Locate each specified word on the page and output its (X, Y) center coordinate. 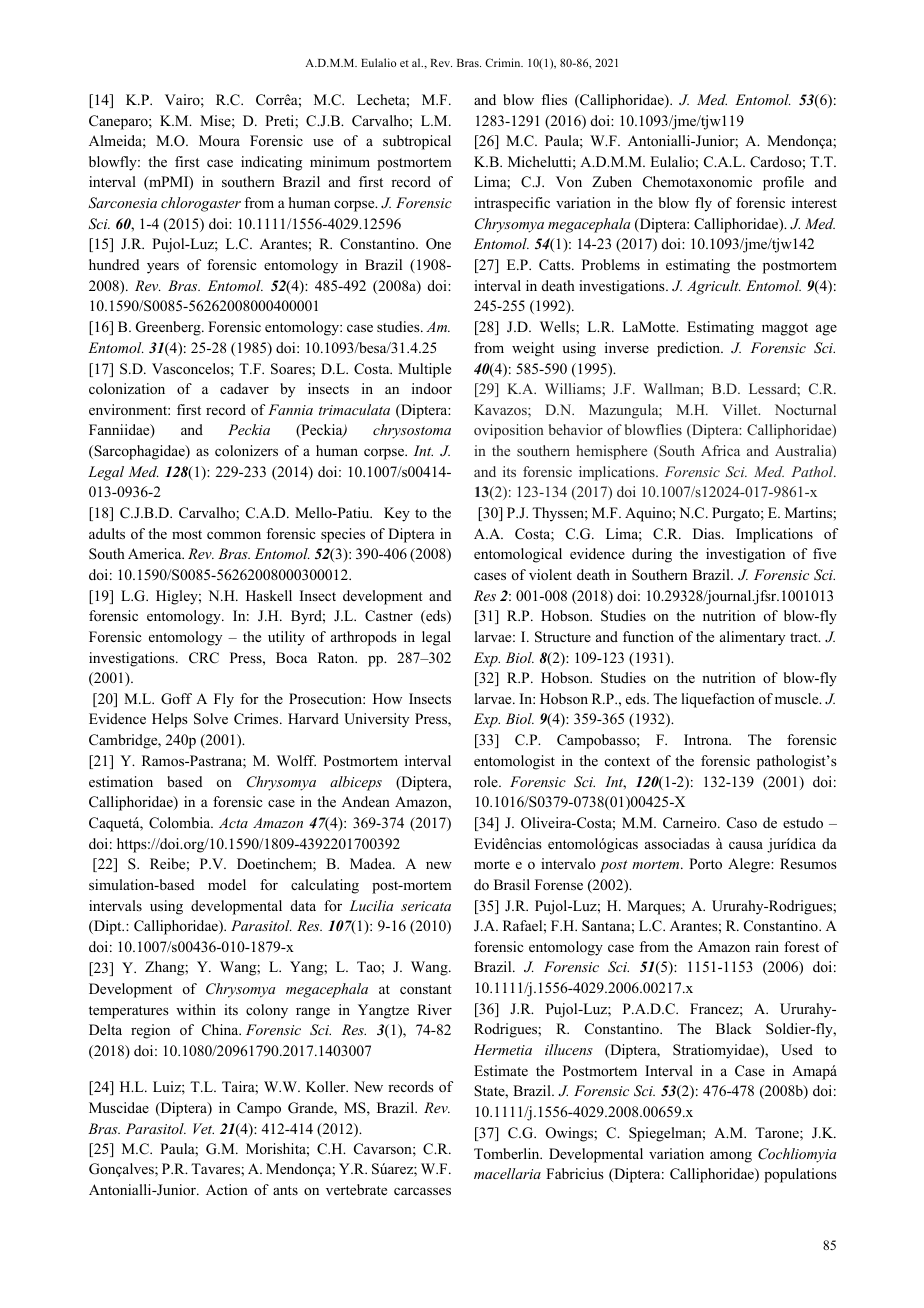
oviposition (509, 431)
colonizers (246, 450)
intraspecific (512, 204)
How (387, 698)
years (163, 268)
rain (767, 946)
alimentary (752, 638)
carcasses (422, 1191)
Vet (203, 1128)
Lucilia (371, 905)
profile (783, 183)
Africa (720, 450)
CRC (204, 658)
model (227, 884)
